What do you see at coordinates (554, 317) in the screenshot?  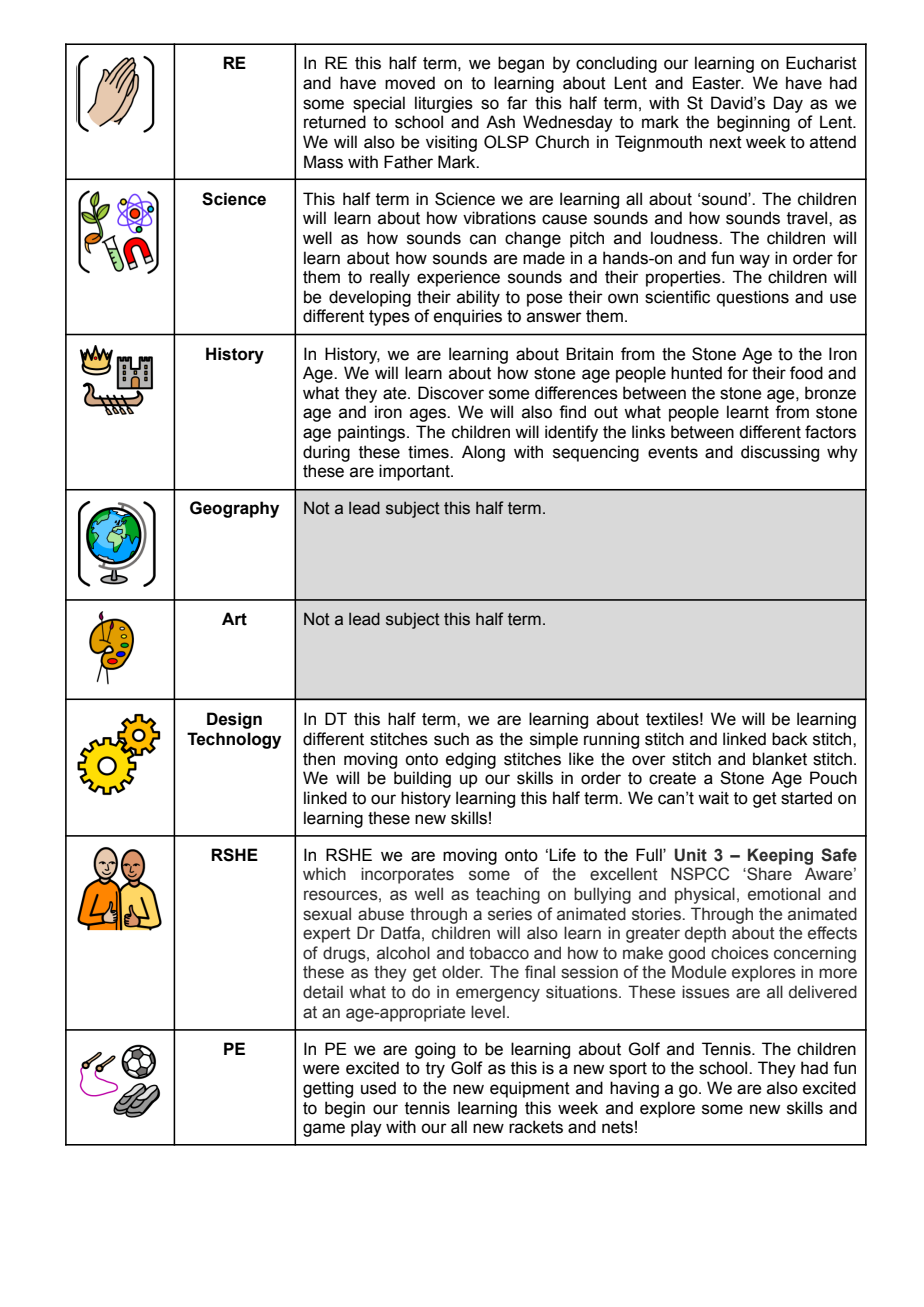 I see `answer` at bounding box center [554, 317].
